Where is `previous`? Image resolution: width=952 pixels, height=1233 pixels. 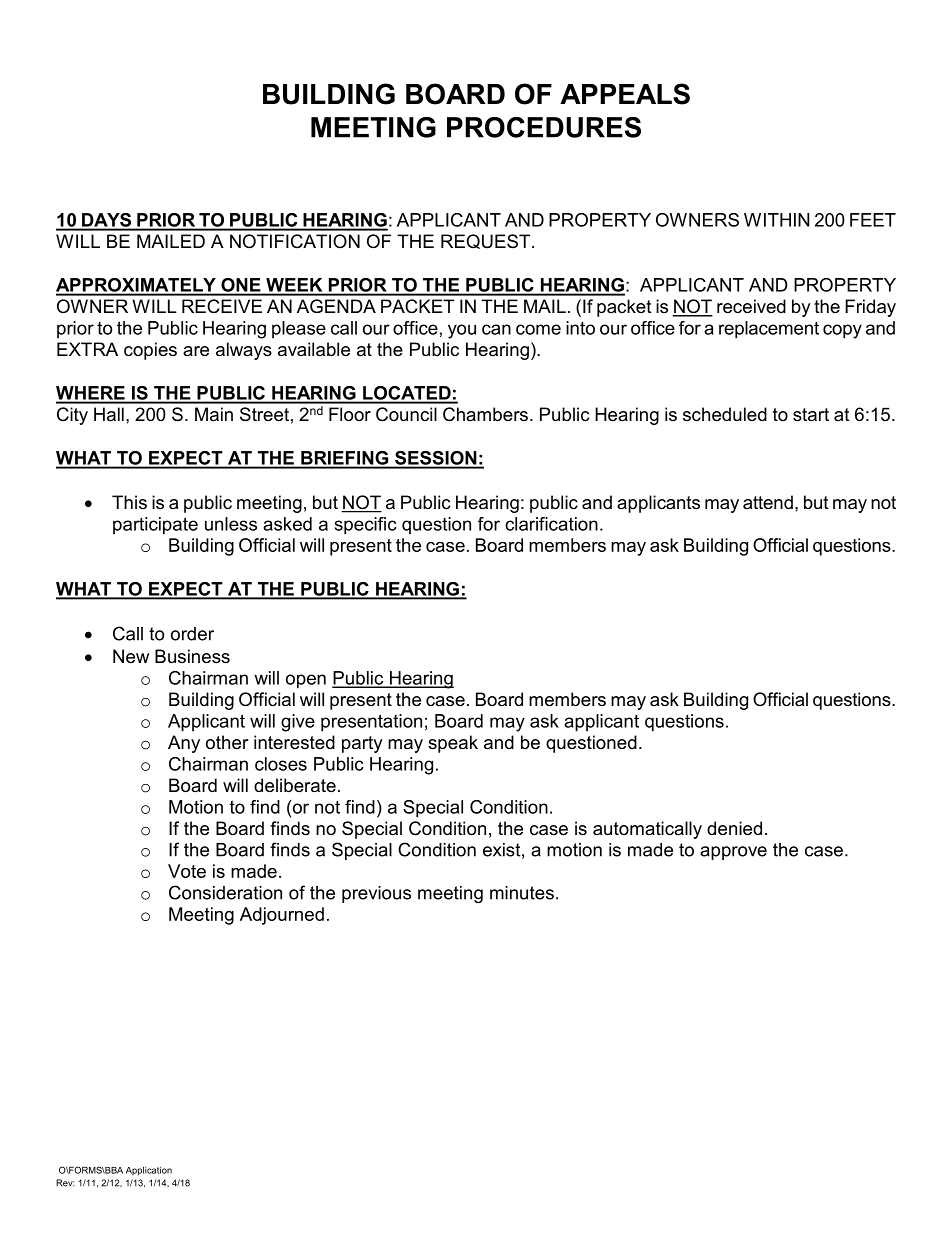 previous is located at coordinates (376, 894).
